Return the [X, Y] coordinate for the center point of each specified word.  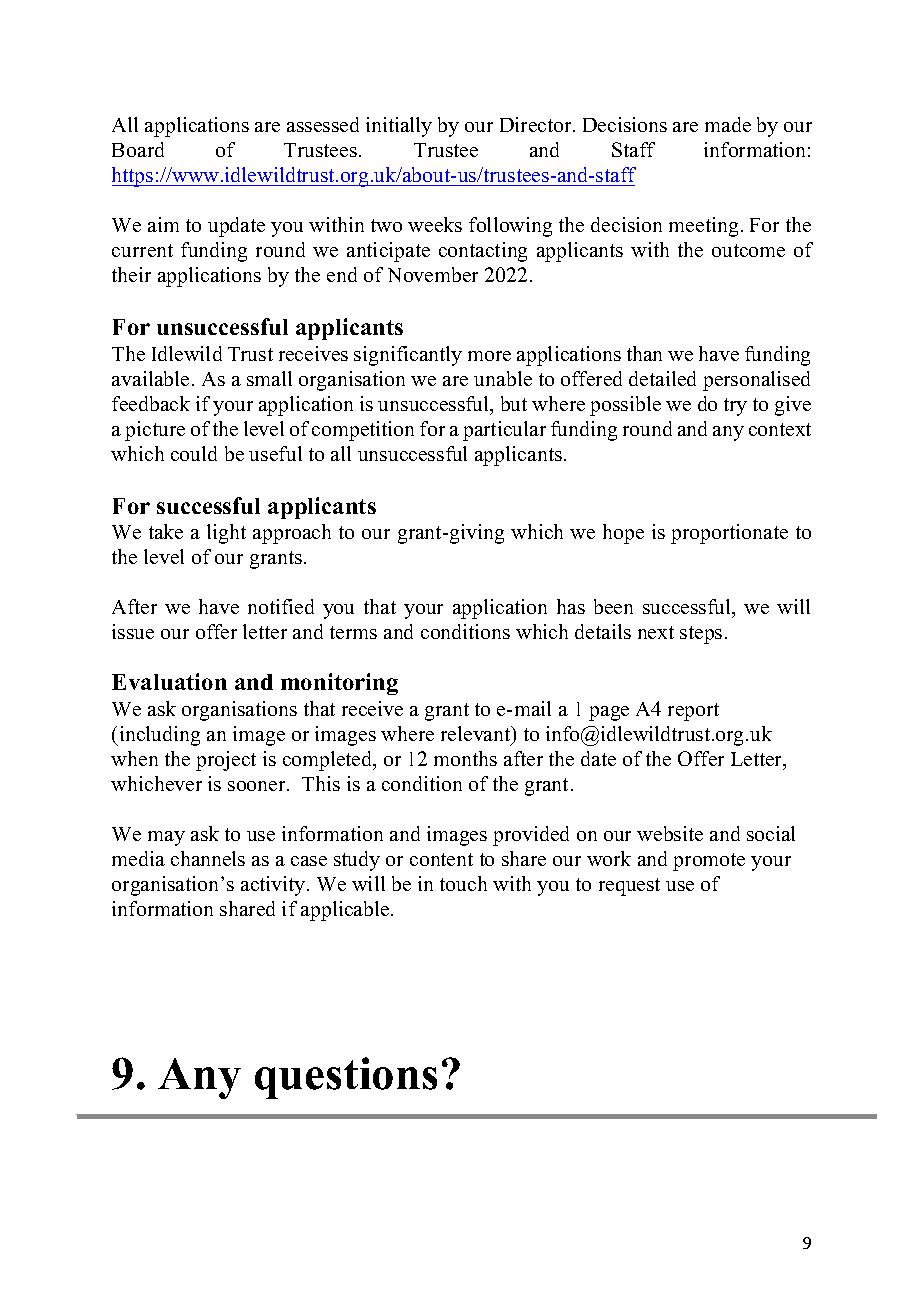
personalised [756, 381]
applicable [346, 911]
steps [701, 635]
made [728, 124]
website [670, 833]
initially [399, 127]
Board [138, 149]
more [489, 356]
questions [346, 1078]
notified [281, 606]
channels [208, 858]
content [441, 859]
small [269, 378]
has [571, 606]
